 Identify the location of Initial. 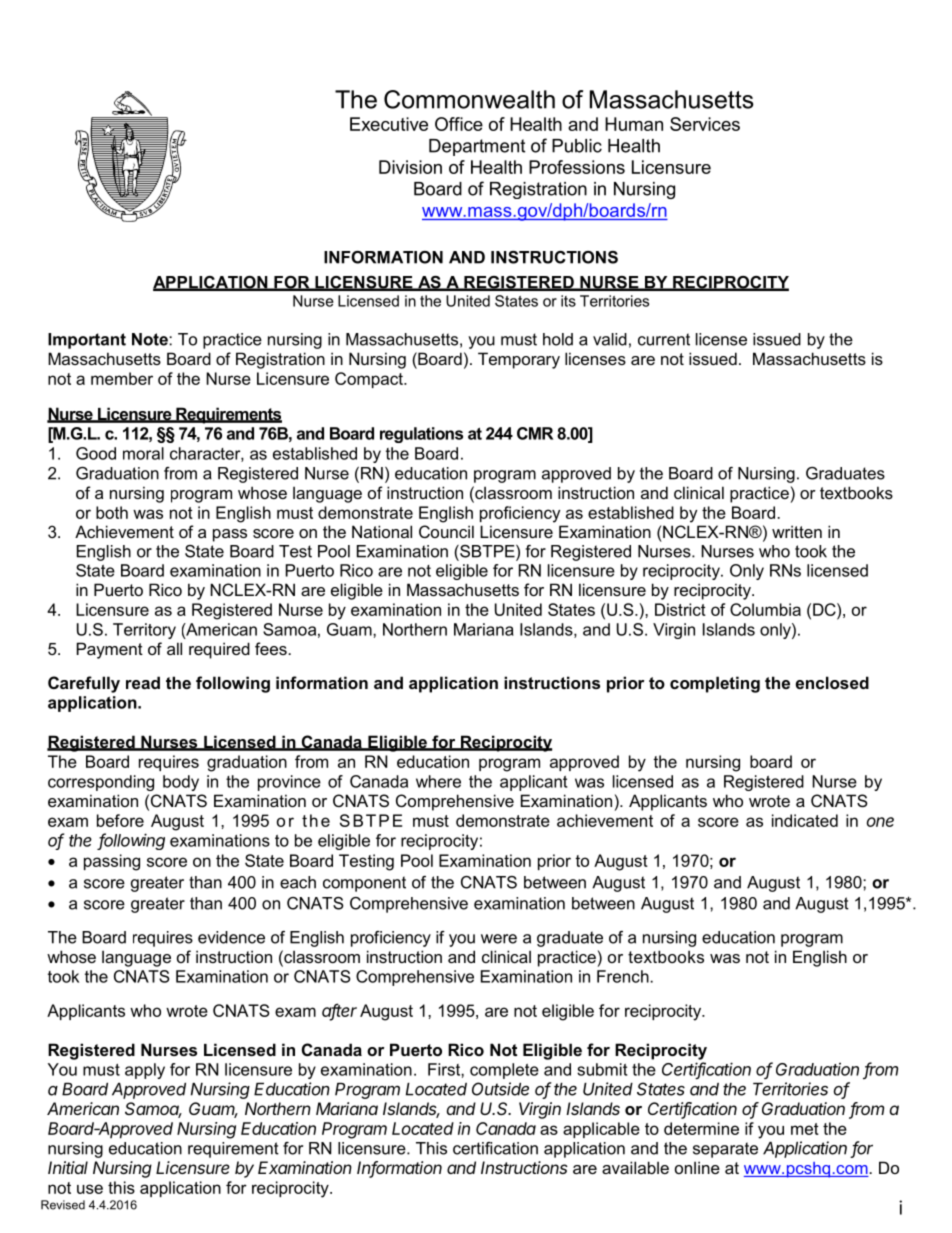
(68, 1167).
